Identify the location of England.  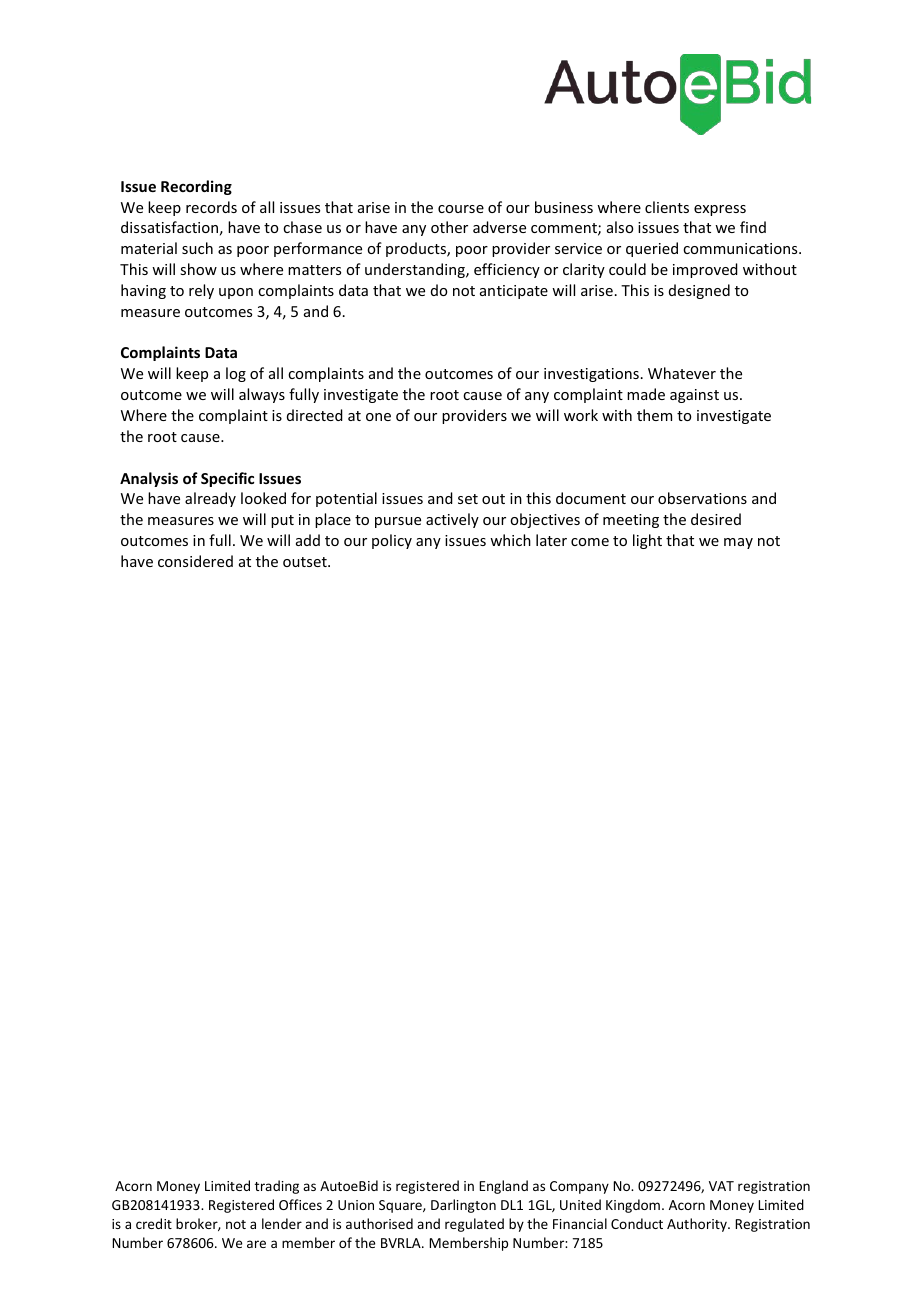
(503, 1187).
